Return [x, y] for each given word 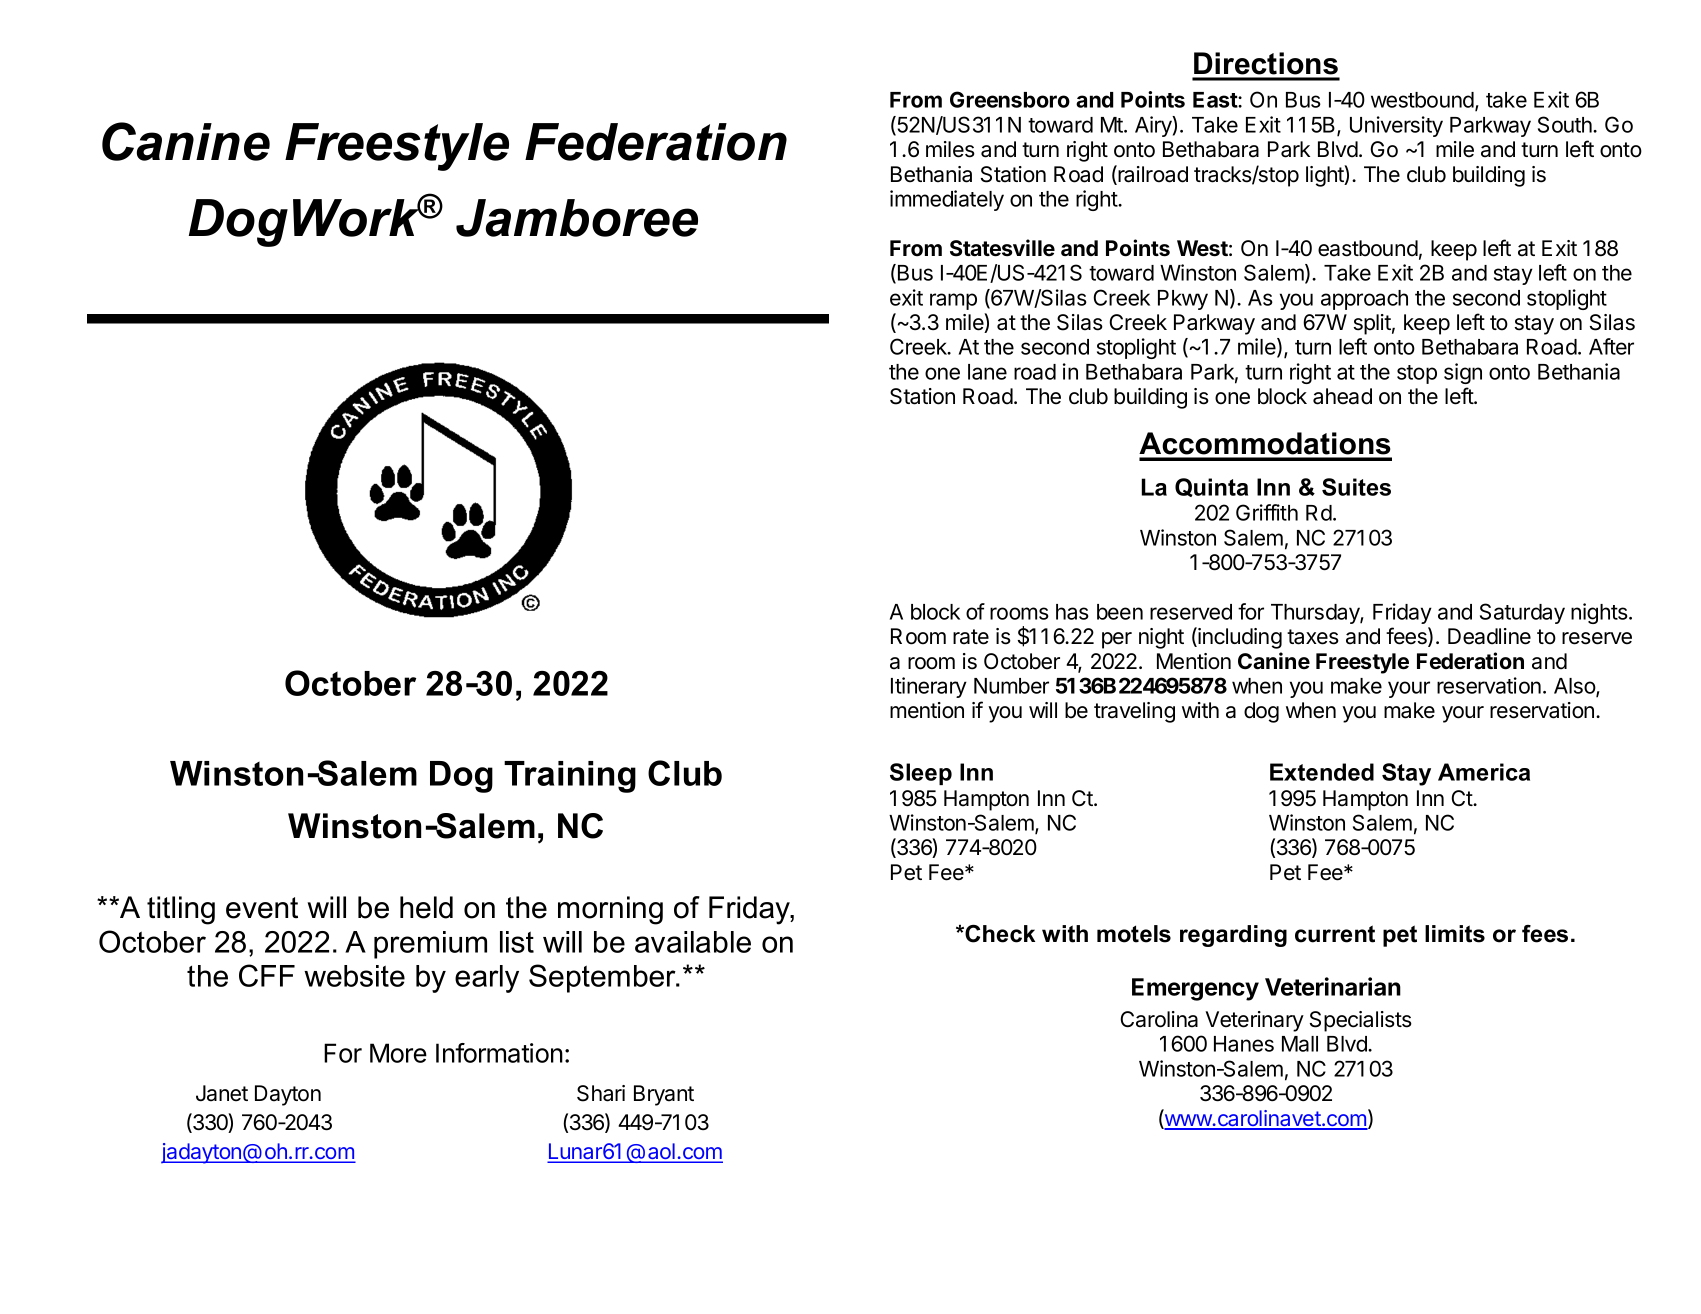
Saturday [1522, 613]
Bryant [664, 1095]
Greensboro [1010, 99]
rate [971, 637]
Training [570, 777]
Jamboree [577, 218]
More [398, 1053]
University [1396, 126]
